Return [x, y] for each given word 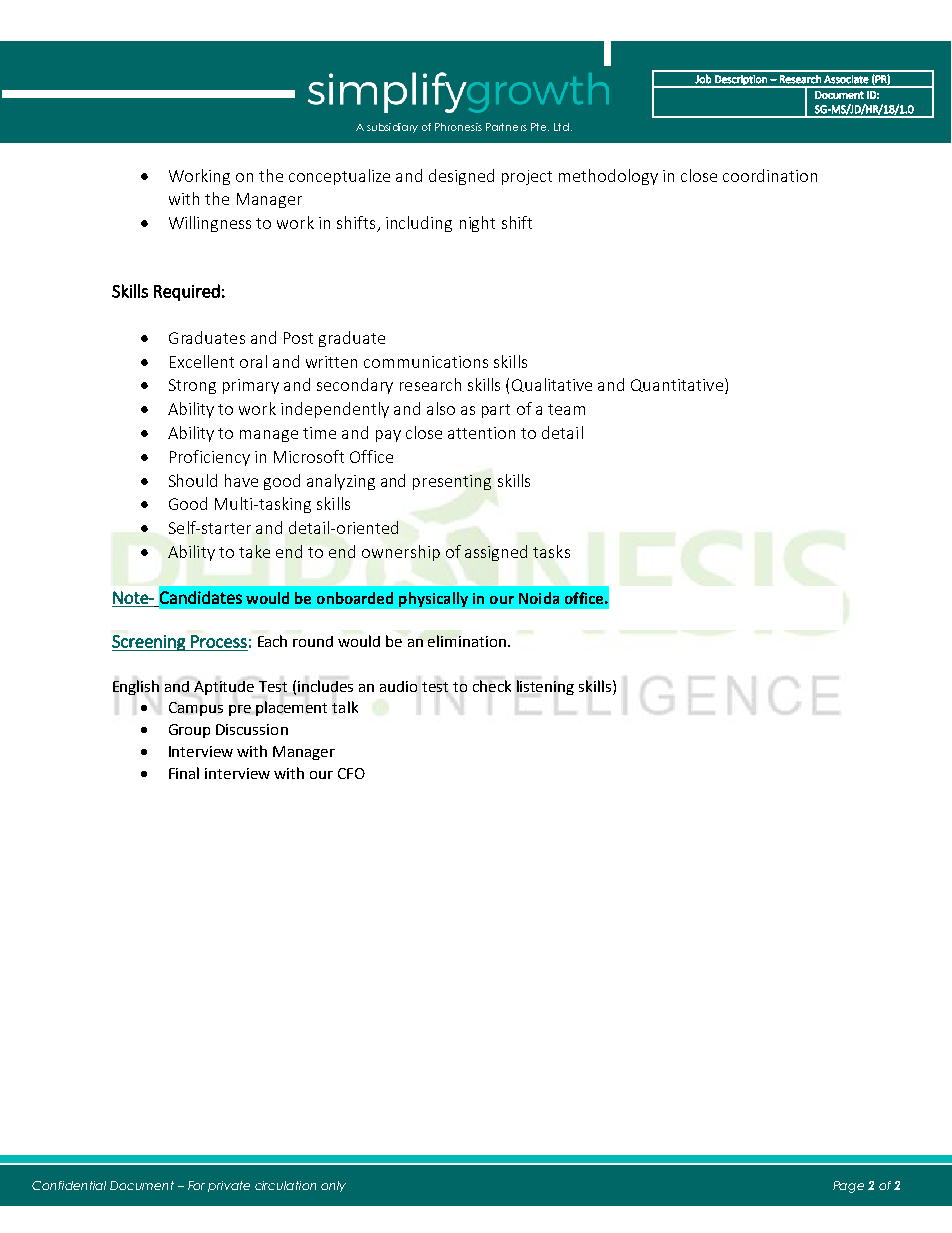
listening [545, 687]
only [333, 1186]
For [196, 1185]
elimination [467, 641]
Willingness [210, 224]
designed [461, 177]
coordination [770, 175]
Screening [149, 643]
